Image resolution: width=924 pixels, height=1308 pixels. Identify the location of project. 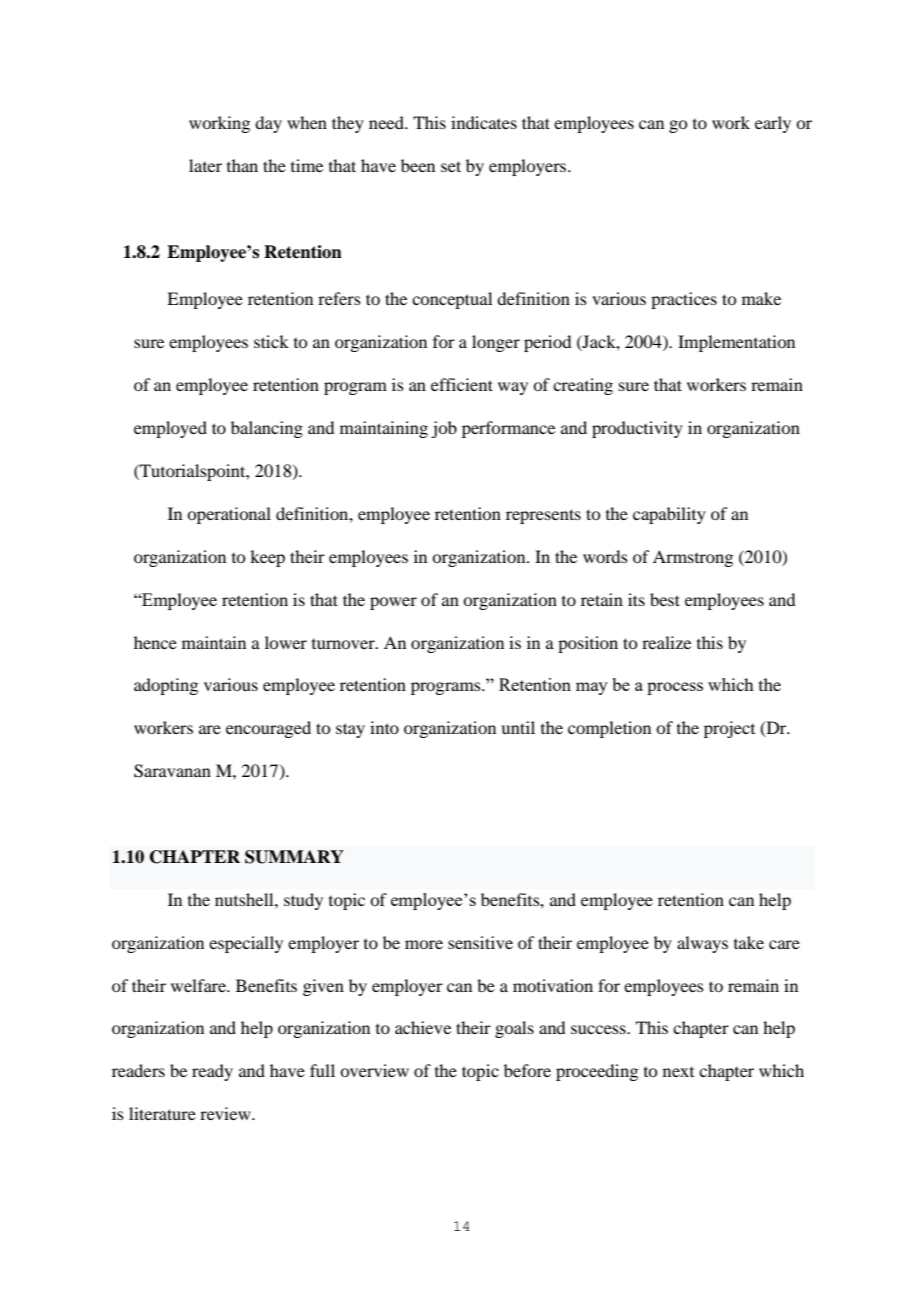
(729, 729).
